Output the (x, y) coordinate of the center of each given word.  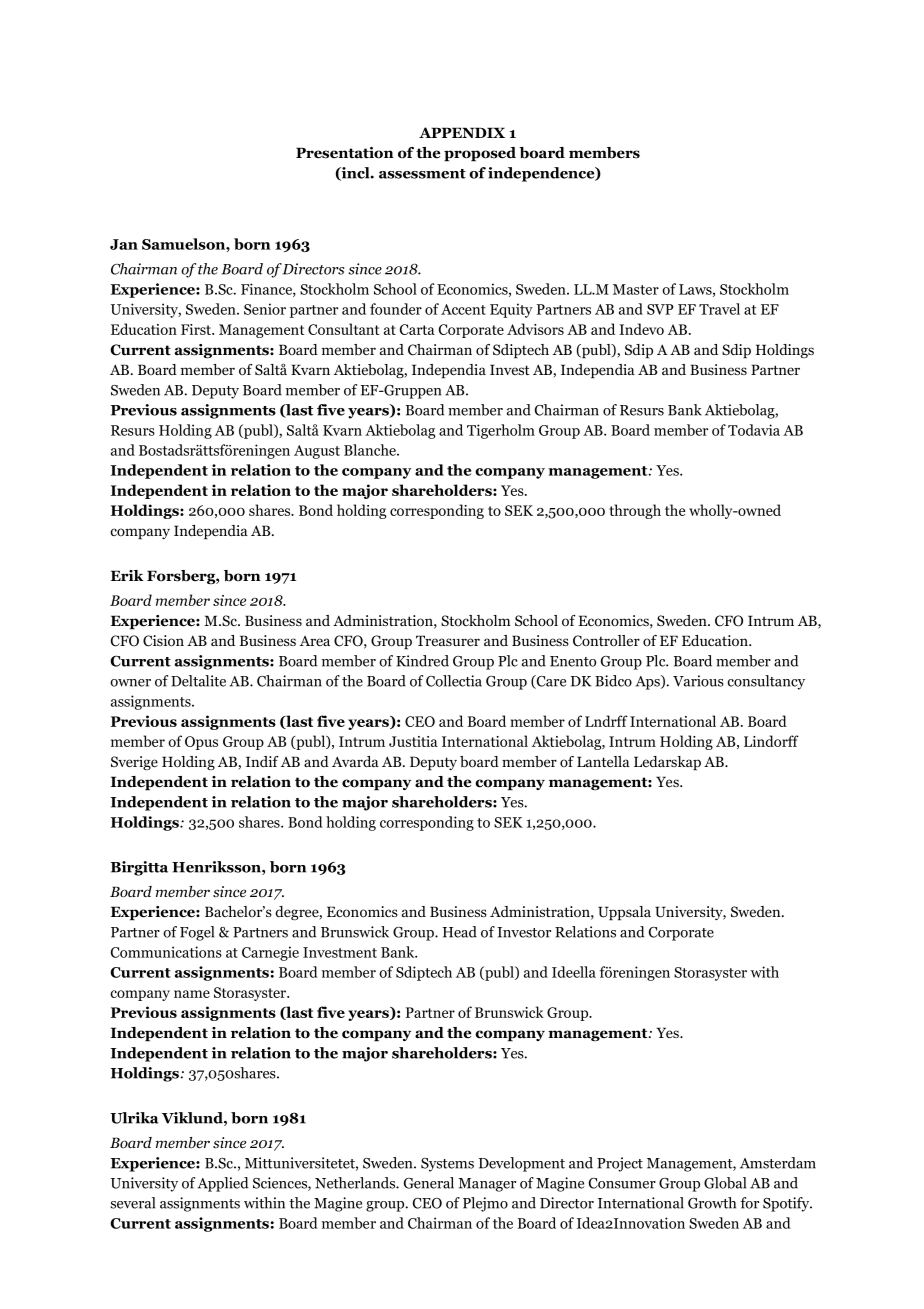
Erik (127, 575)
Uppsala (624, 913)
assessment (422, 174)
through (635, 511)
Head (460, 932)
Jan (124, 244)
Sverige (134, 763)
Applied (223, 1184)
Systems (447, 1165)
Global (725, 1183)
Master (636, 289)
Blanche (371, 450)
